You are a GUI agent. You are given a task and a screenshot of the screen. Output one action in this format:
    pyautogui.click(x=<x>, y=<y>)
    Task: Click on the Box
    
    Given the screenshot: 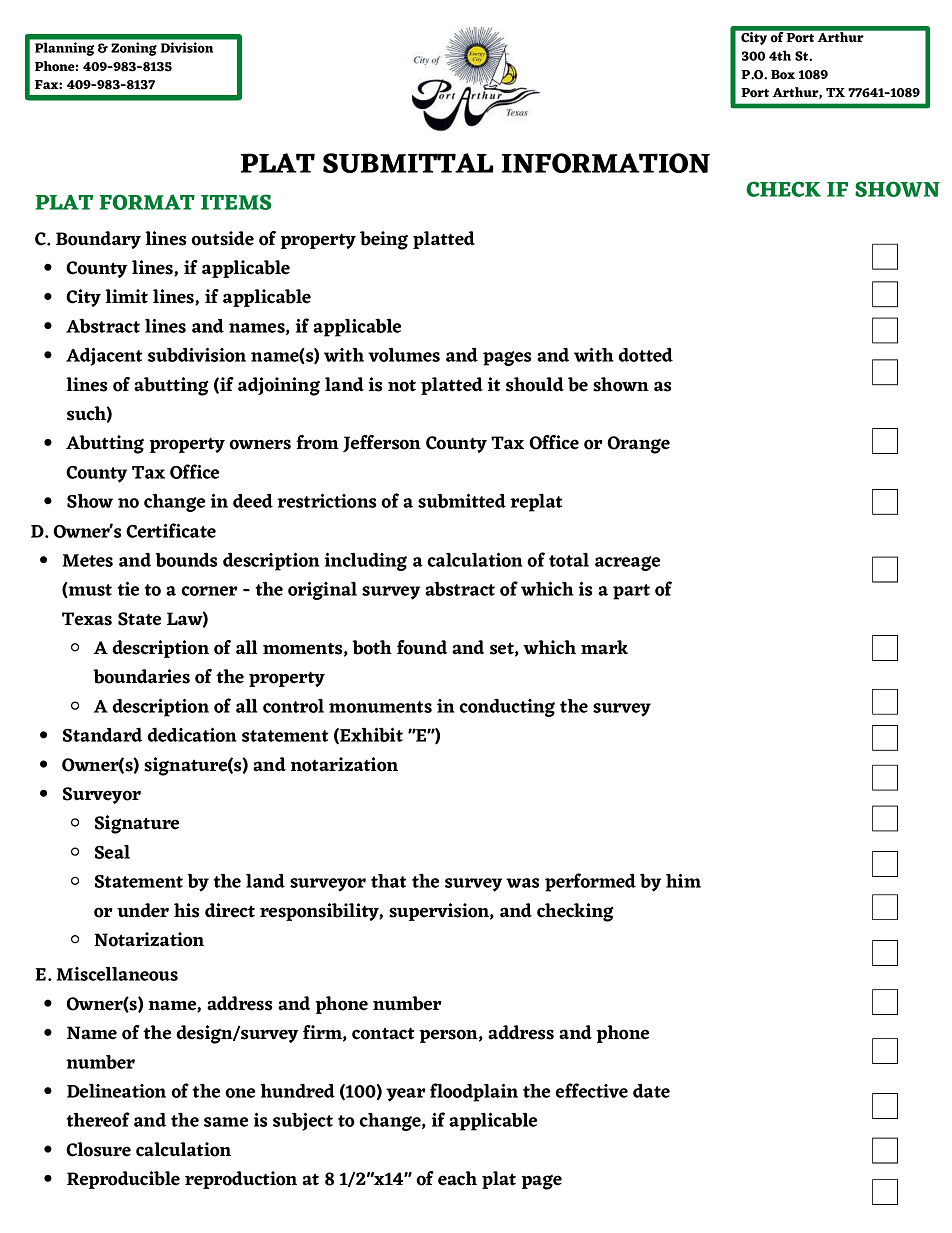 What is the action you would take?
    pyautogui.click(x=783, y=75)
